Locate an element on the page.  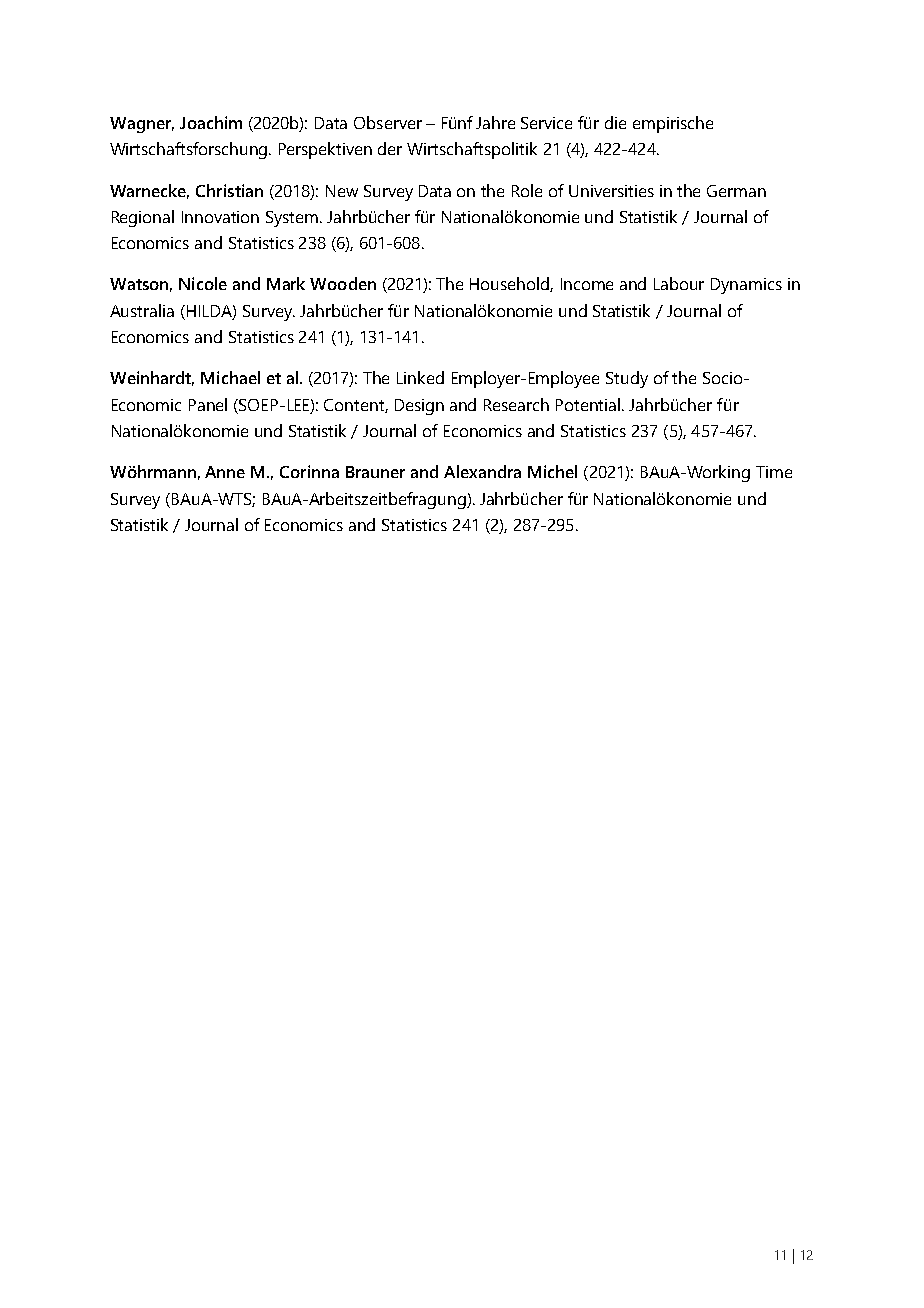
Anne is located at coordinates (225, 472).
